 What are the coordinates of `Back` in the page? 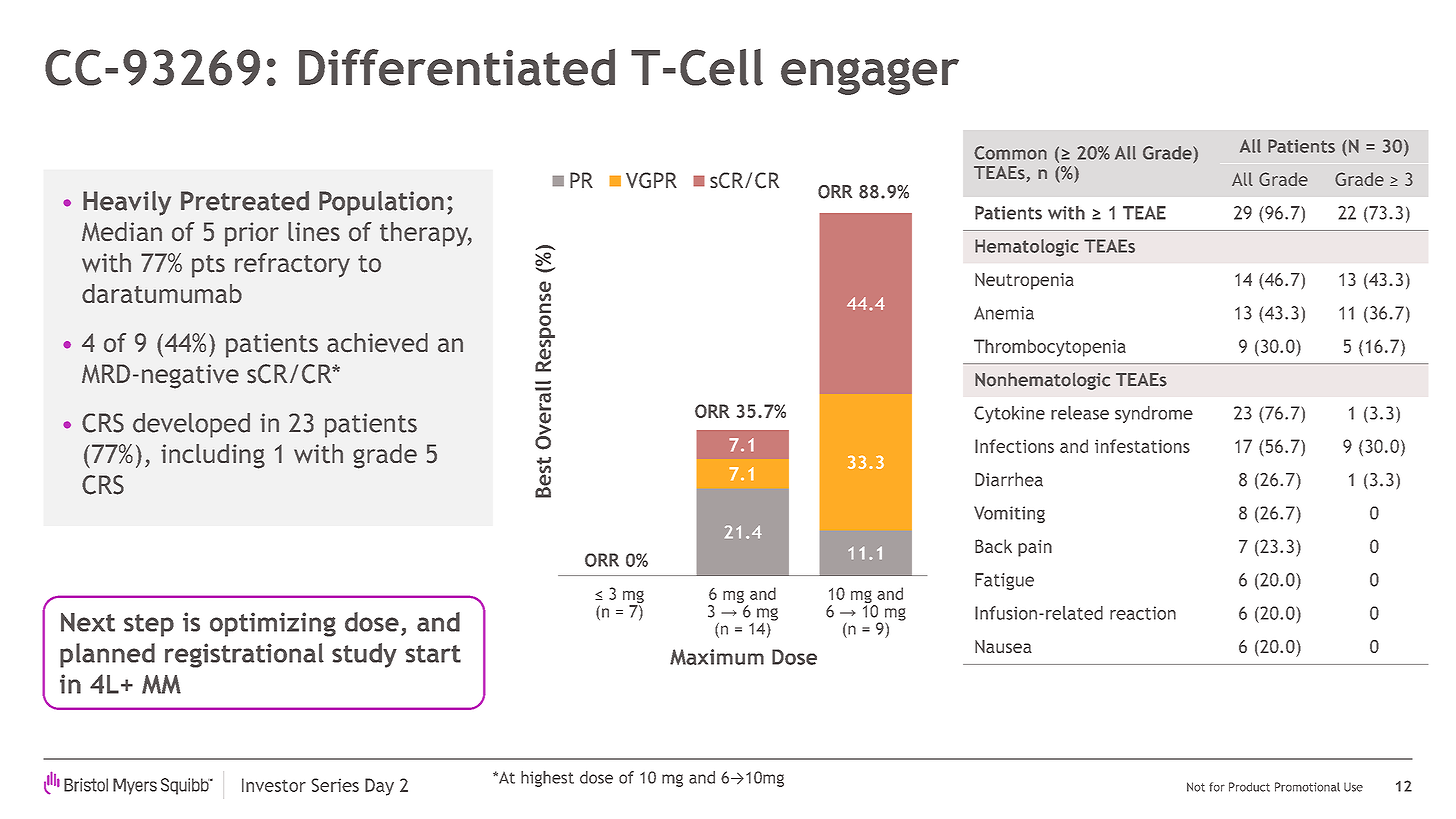 It's located at (993, 546).
